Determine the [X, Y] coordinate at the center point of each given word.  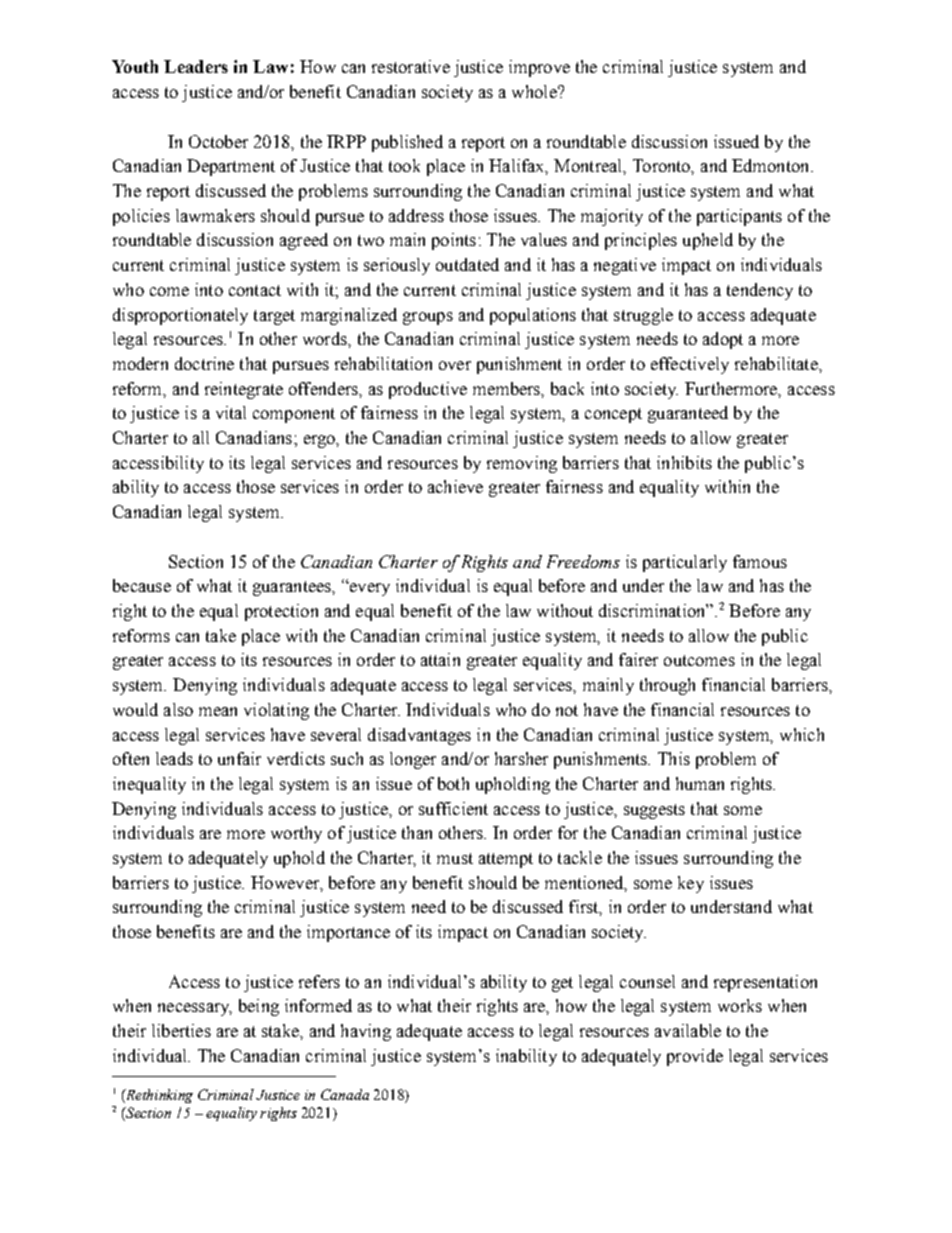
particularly [685, 563]
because [142, 585]
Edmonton [772, 165]
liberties [181, 1030]
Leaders [196, 66]
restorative [411, 66]
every [368, 589]
